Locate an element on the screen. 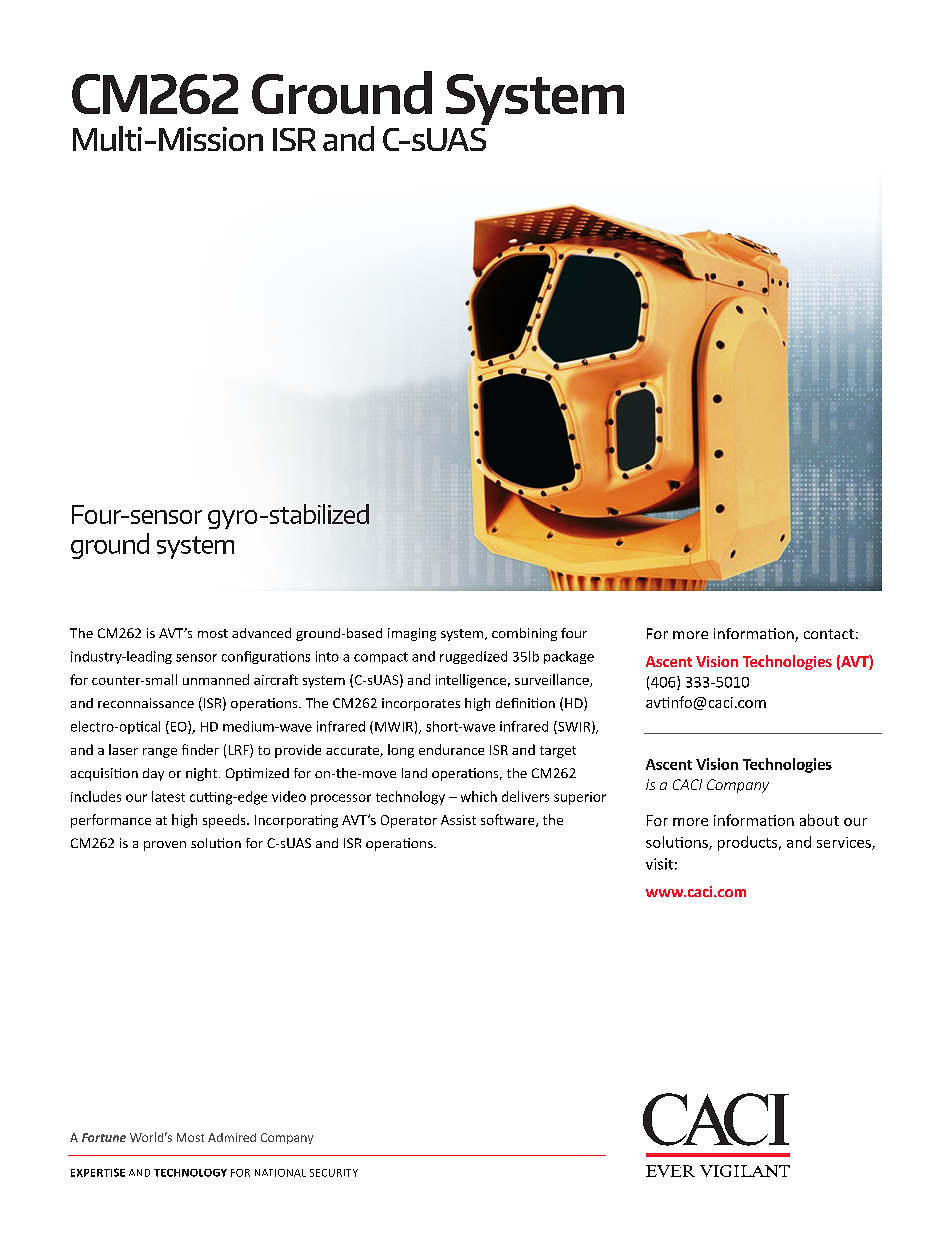 The width and height of the screenshot is (952, 1233). services is located at coordinates (845, 843).
